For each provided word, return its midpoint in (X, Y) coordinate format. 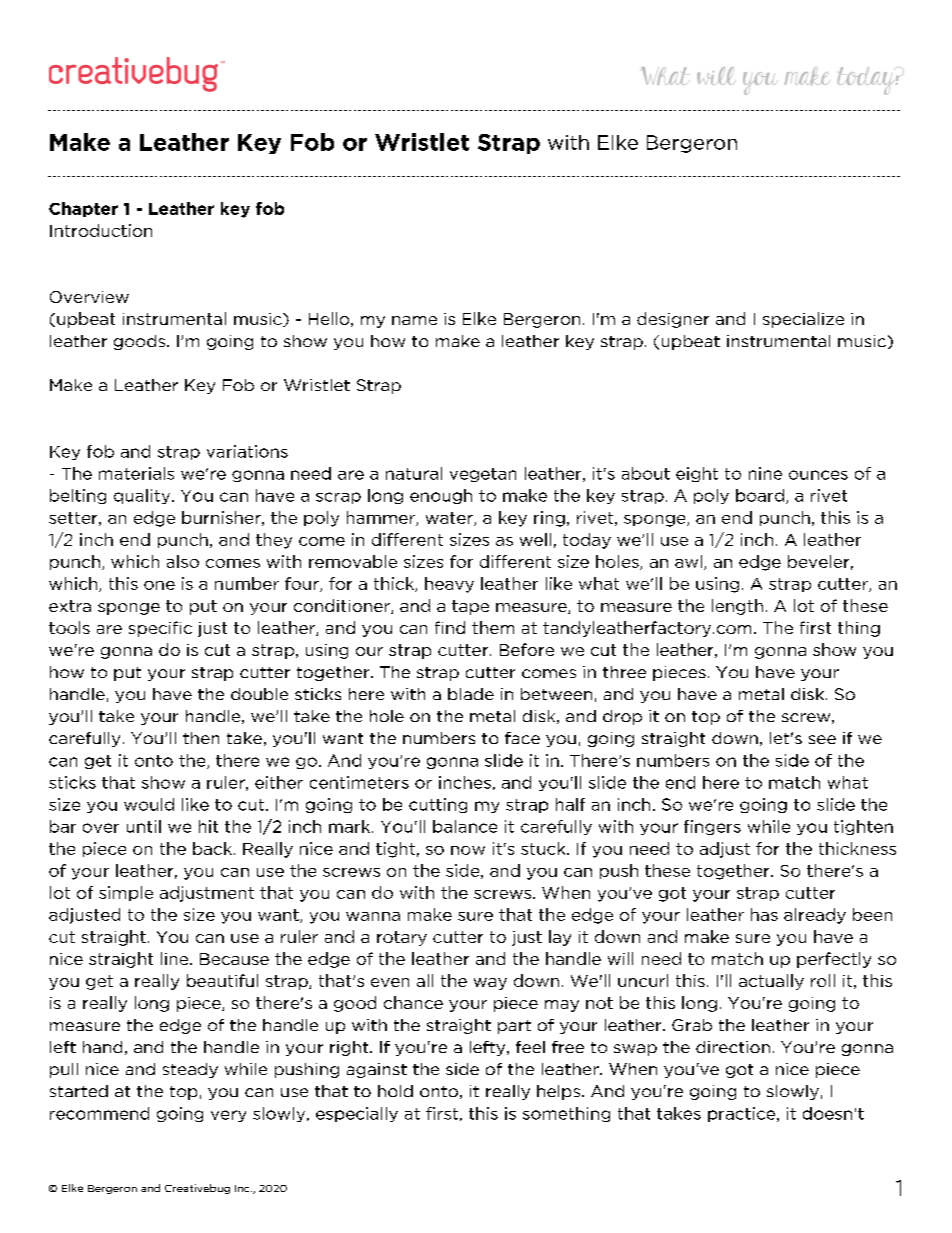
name (414, 320)
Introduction (101, 230)
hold (395, 1091)
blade (471, 694)
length (737, 607)
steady (190, 1070)
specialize (803, 320)
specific (160, 629)
